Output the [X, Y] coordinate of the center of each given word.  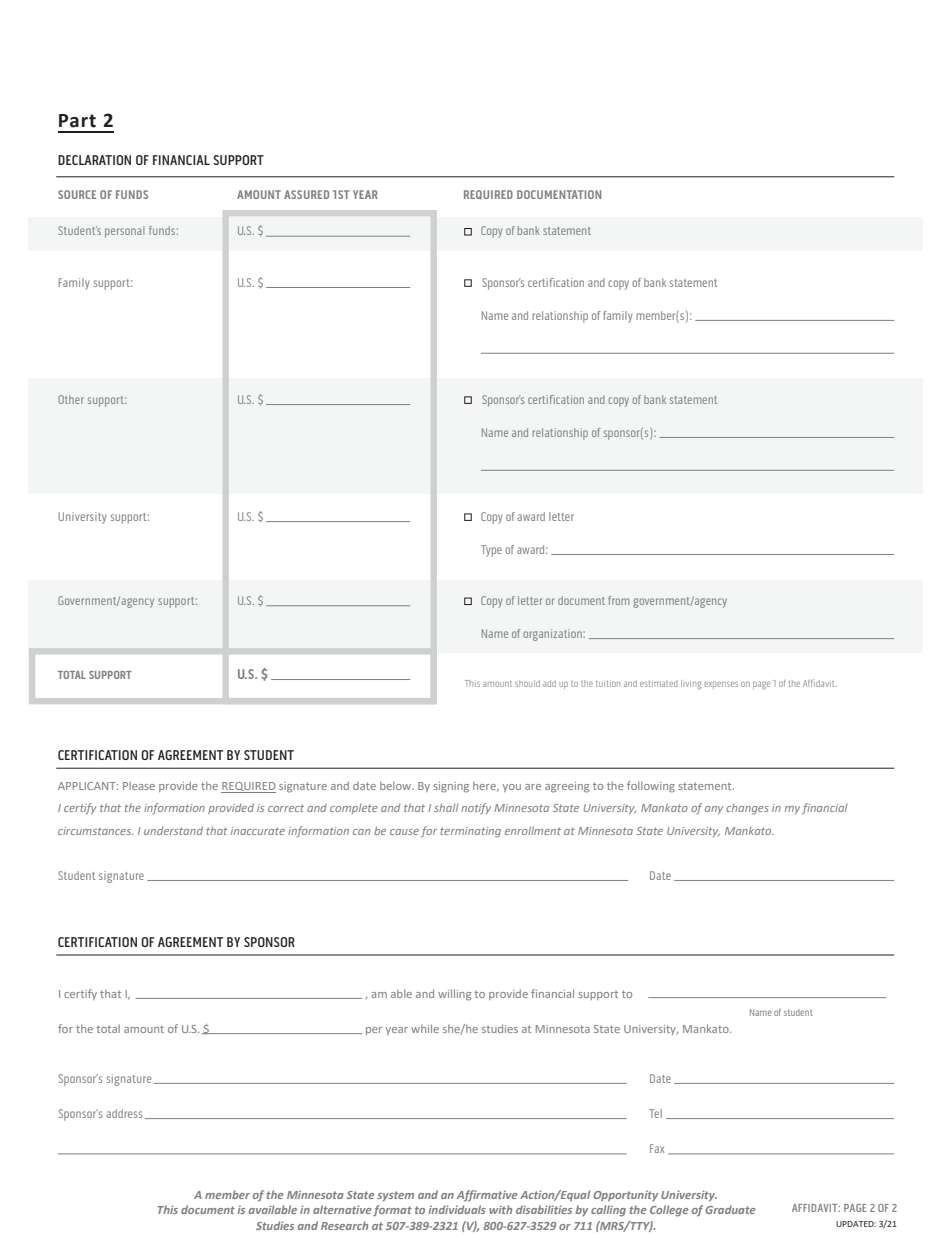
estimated [659, 684]
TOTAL [72, 675]
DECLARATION [94, 160]
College [669, 1211]
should [527, 683]
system [395, 1196]
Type [491, 551]
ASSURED [306, 194]
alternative [342, 1209]
